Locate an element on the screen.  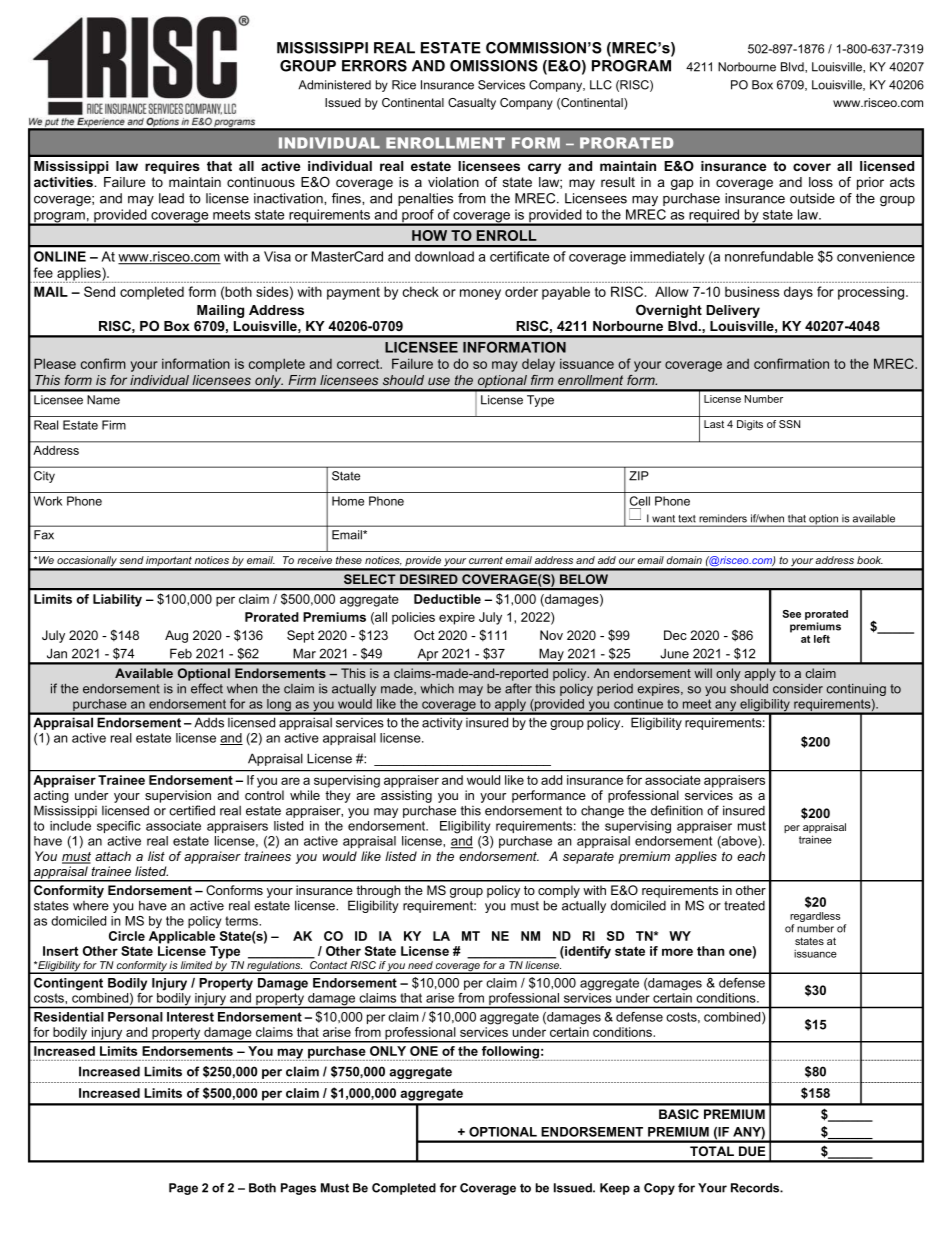
fee is located at coordinates (43, 272).
